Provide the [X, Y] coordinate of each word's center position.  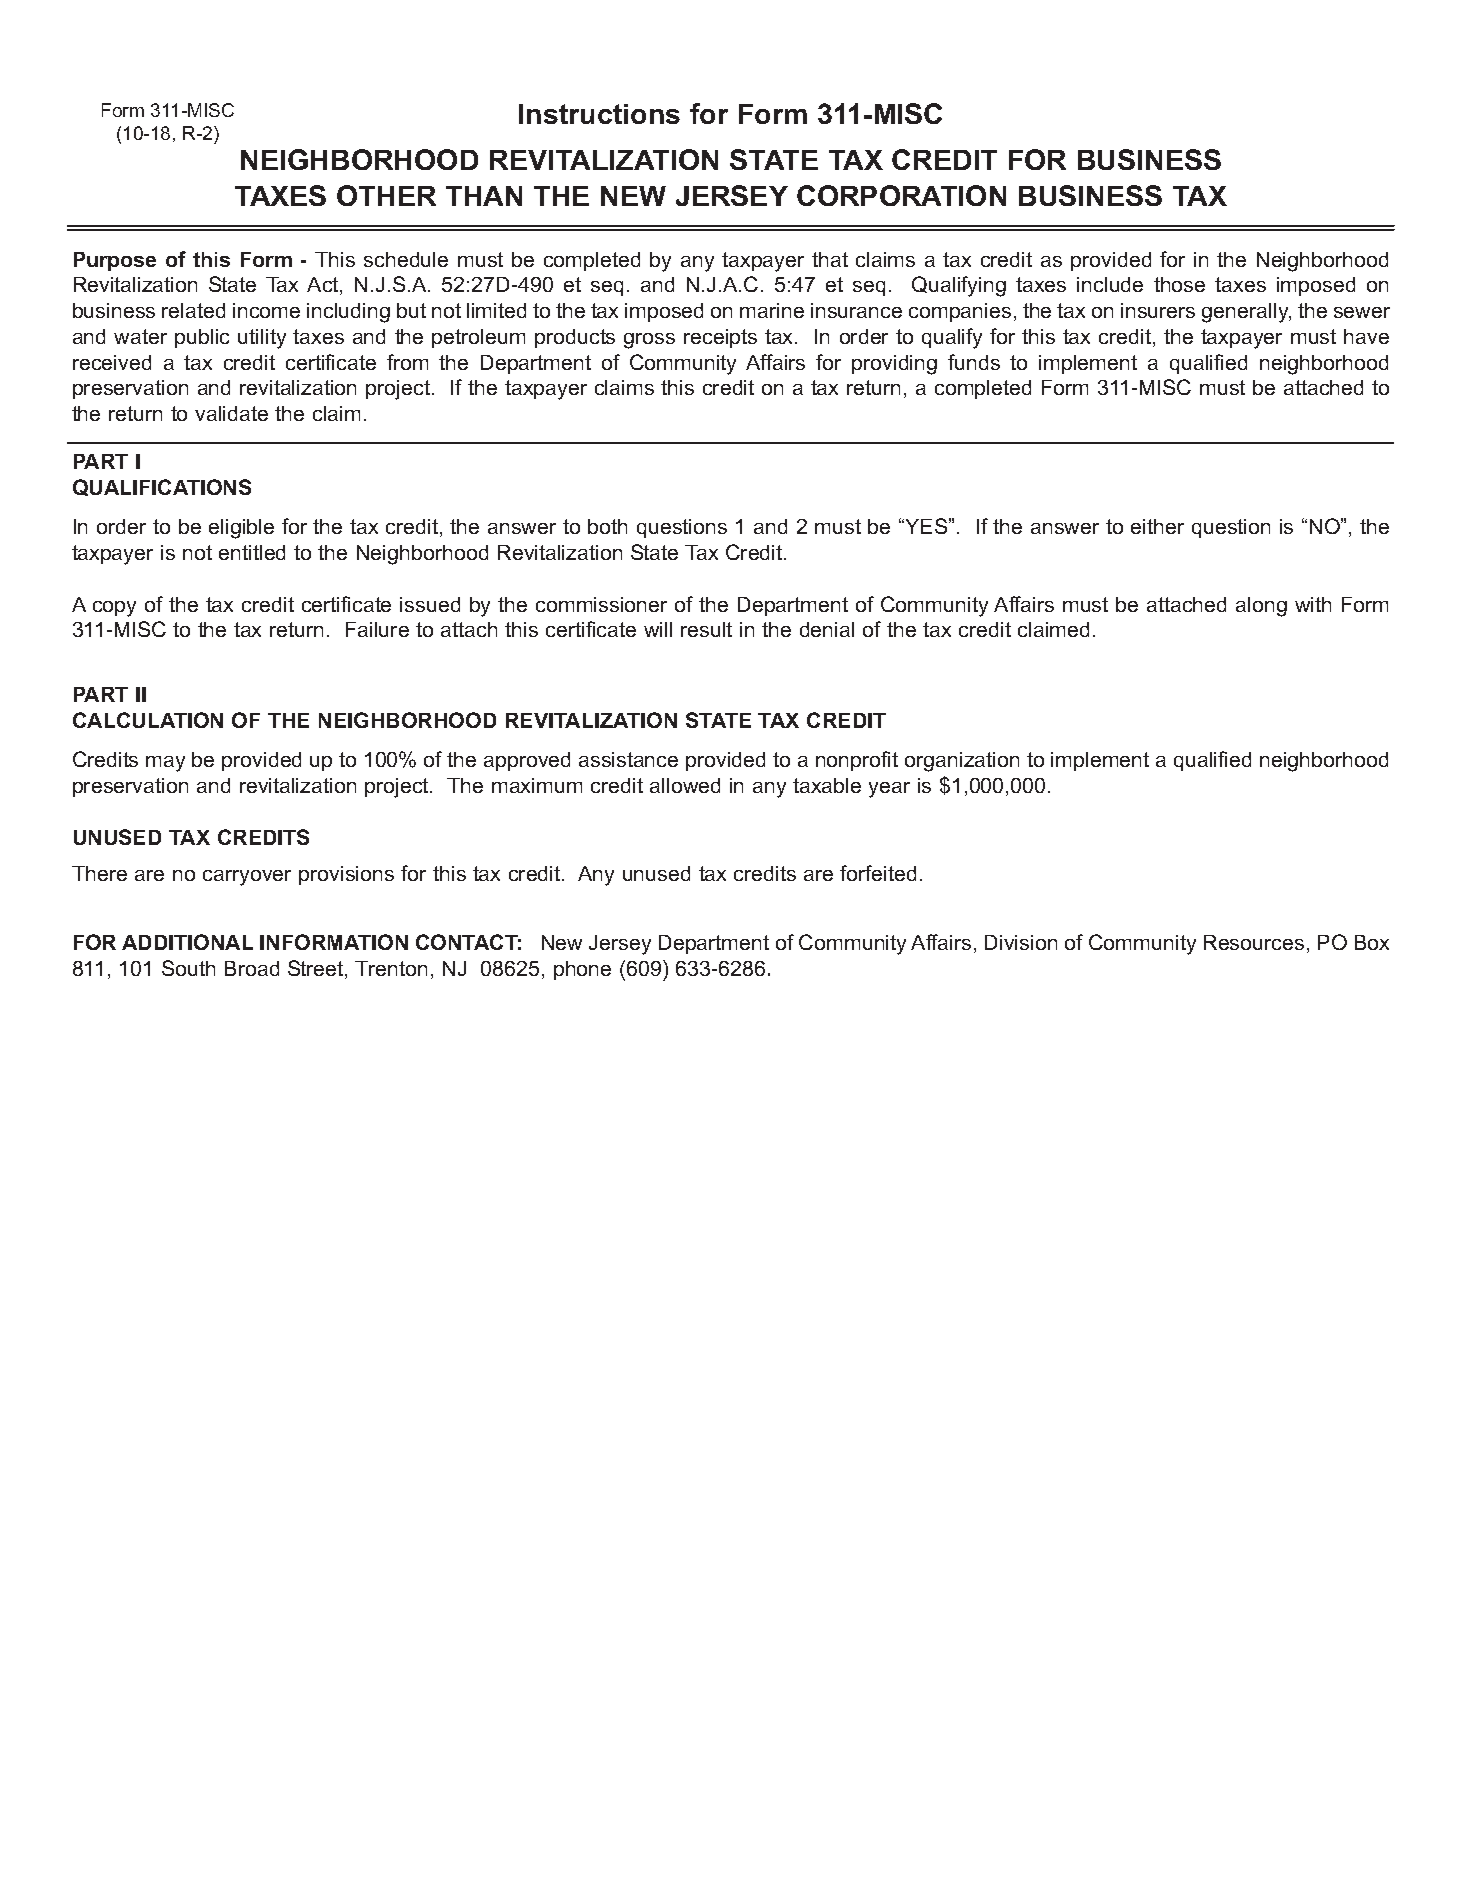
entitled [252, 552]
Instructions [599, 114]
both [607, 526]
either [1157, 526]
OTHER [386, 195]
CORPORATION [901, 195]
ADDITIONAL [187, 942]
